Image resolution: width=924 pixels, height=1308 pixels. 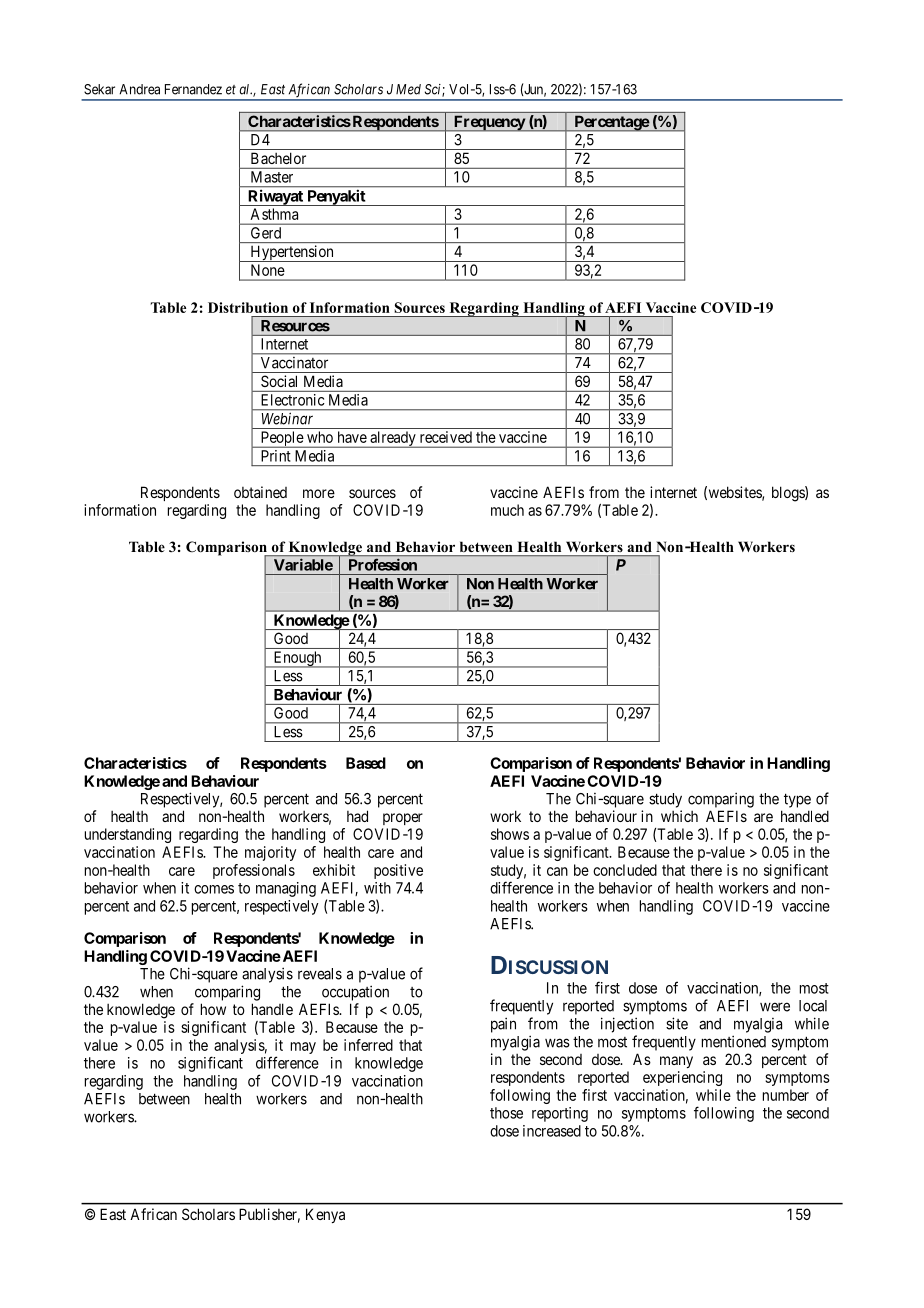 I want to click on those, so click(x=506, y=1113).
